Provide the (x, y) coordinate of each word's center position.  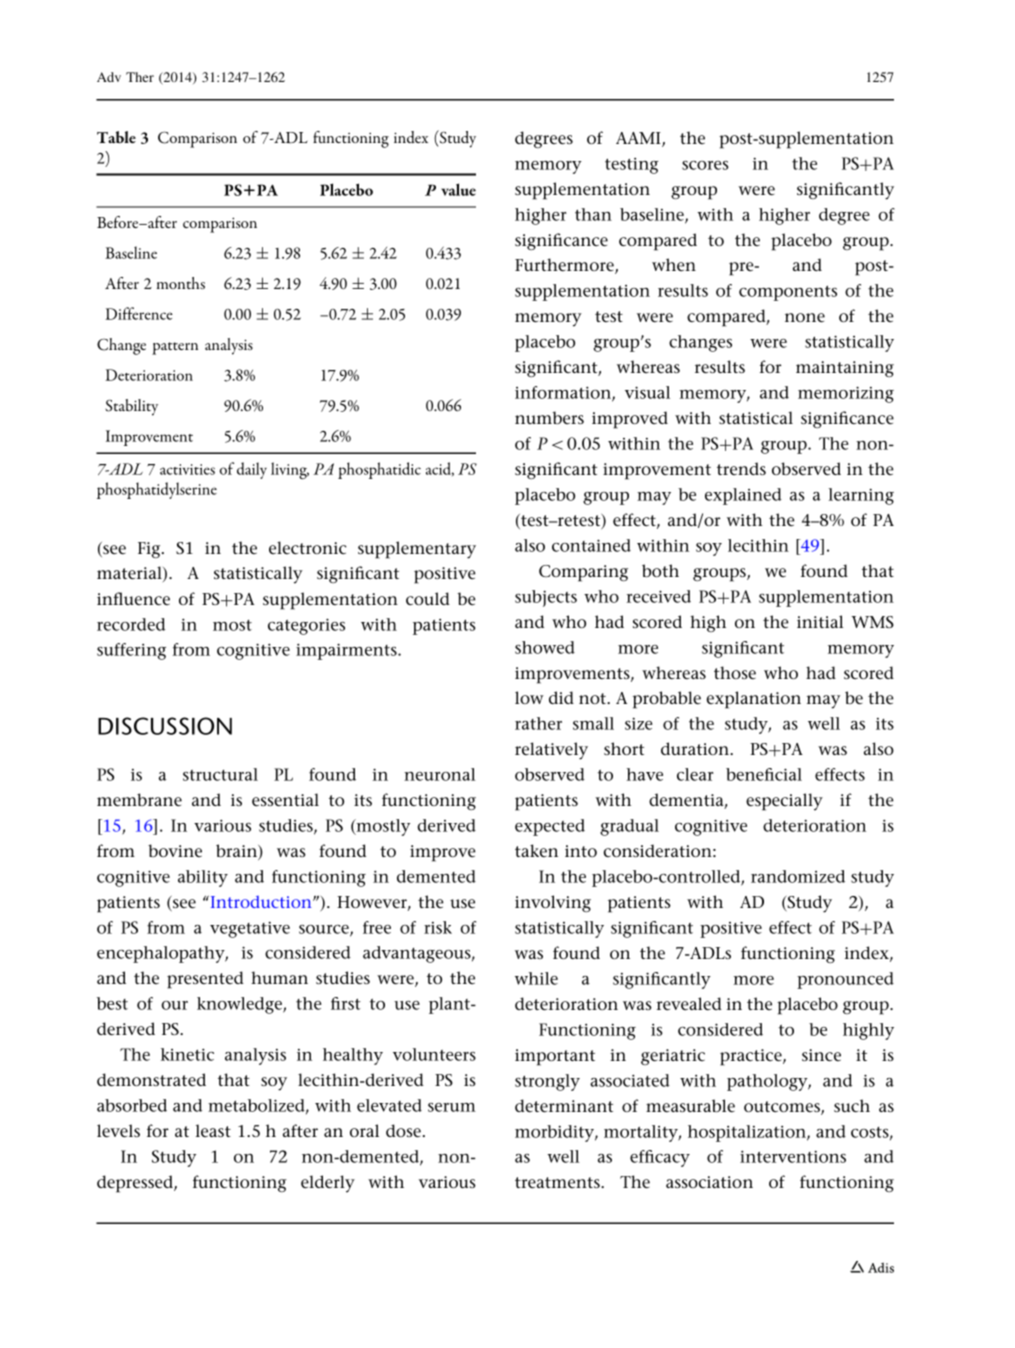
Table (116, 137)
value (458, 189)
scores (705, 165)
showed (545, 647)
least (213, 1130)
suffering (131, 651)
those (735, 672)
